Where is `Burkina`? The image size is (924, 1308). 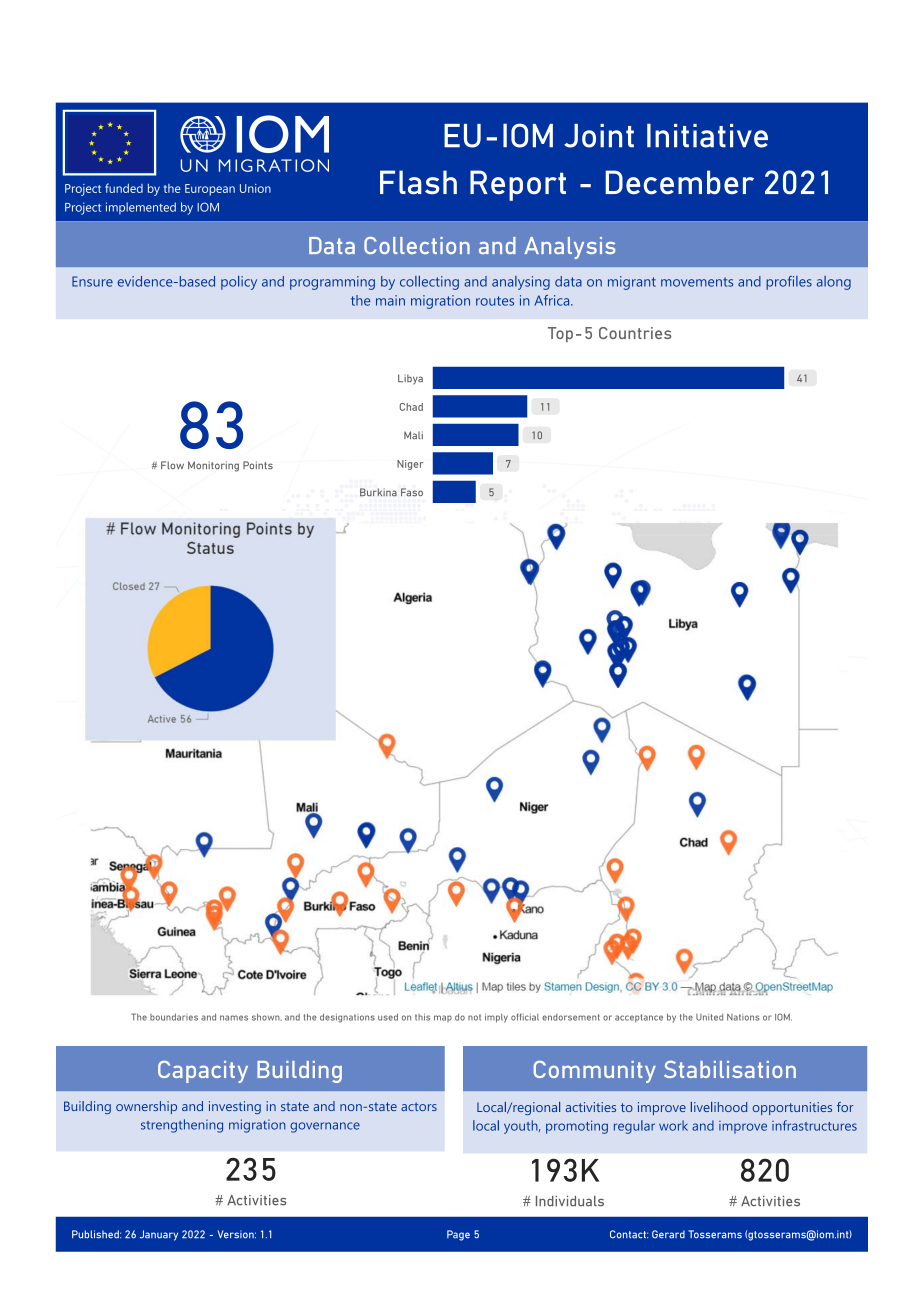 Burkina is located at coordinates (378, 492).
